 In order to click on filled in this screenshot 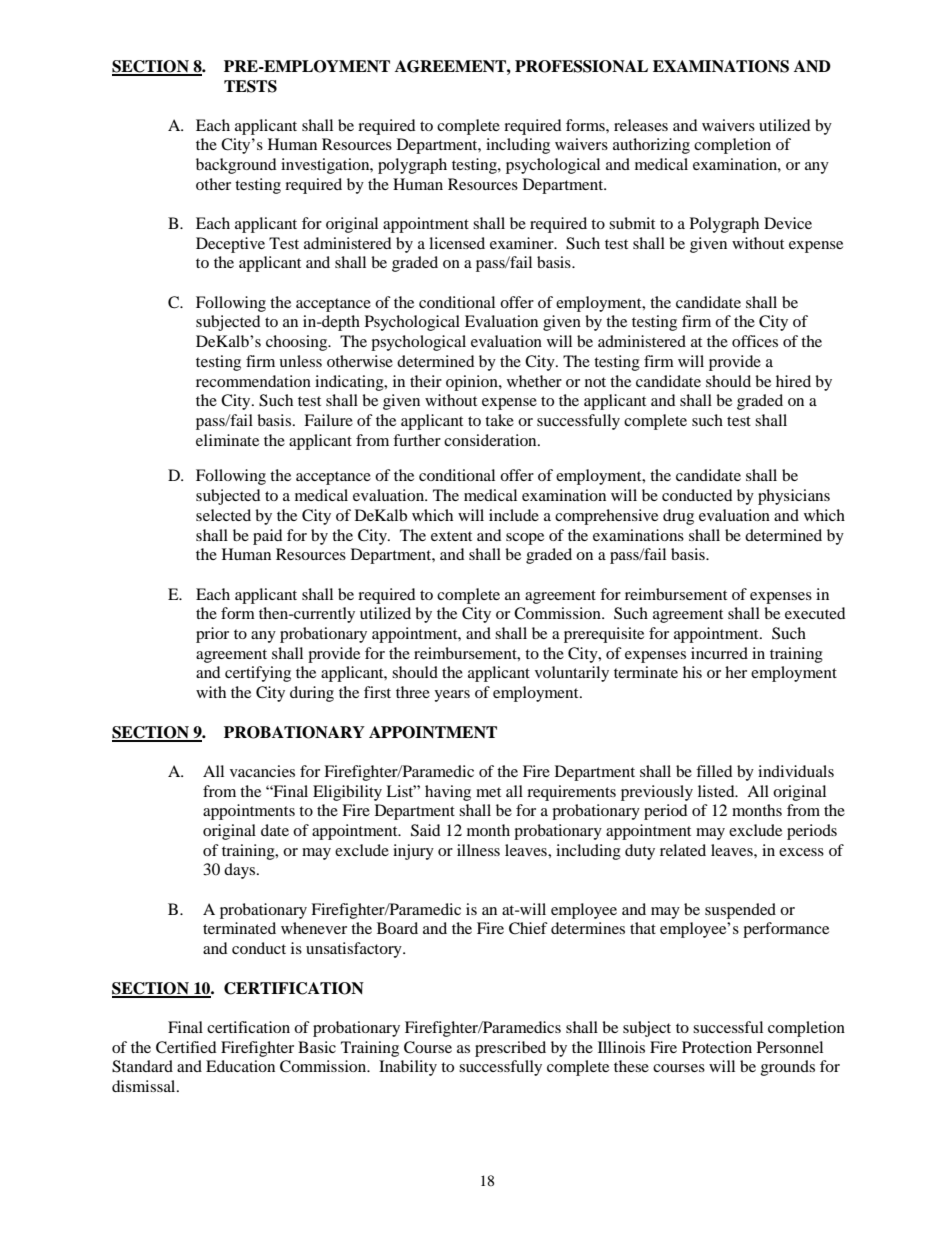, I will do `click(714, 771)`.
